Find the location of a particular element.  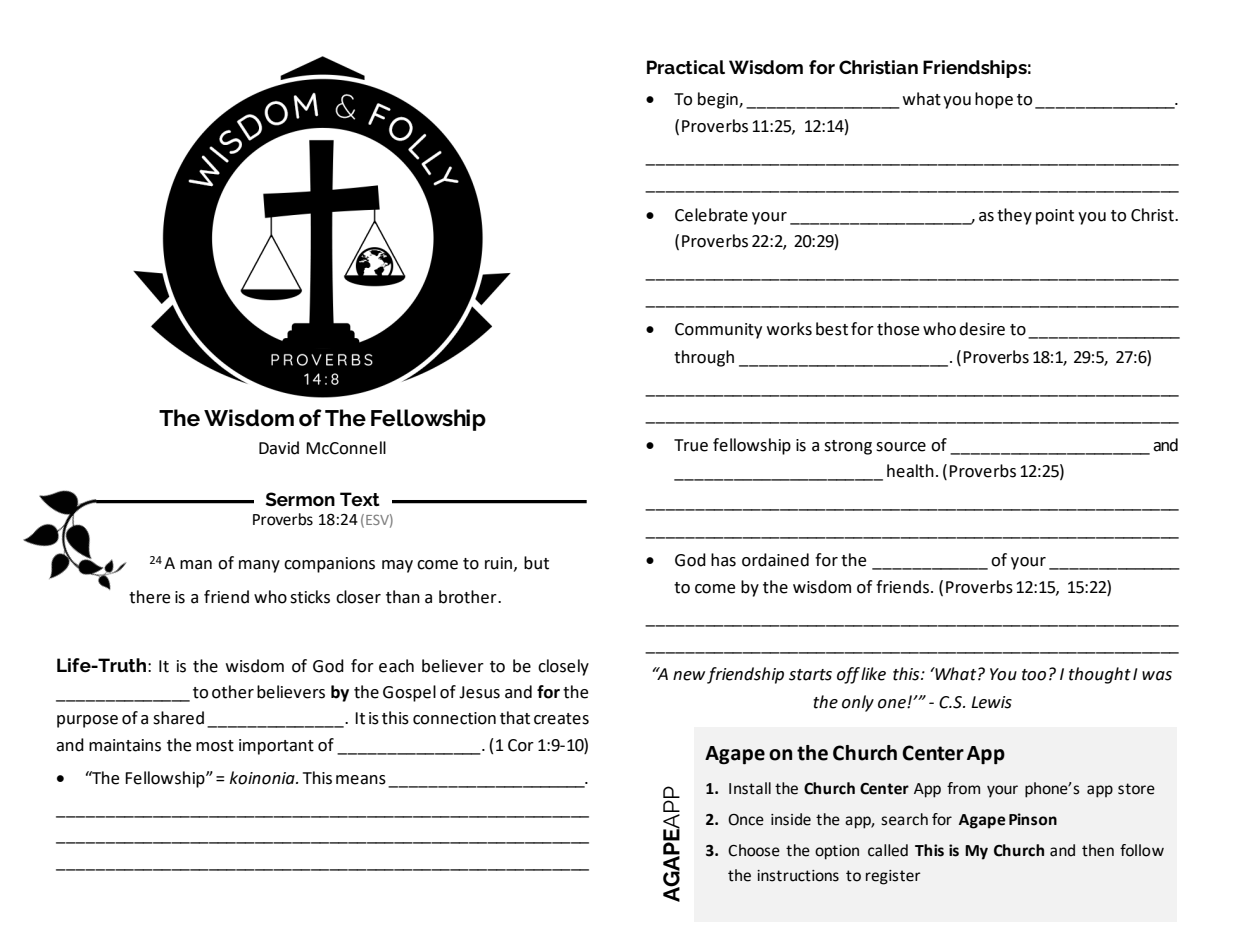

David is located at coordinates (279, 448).
